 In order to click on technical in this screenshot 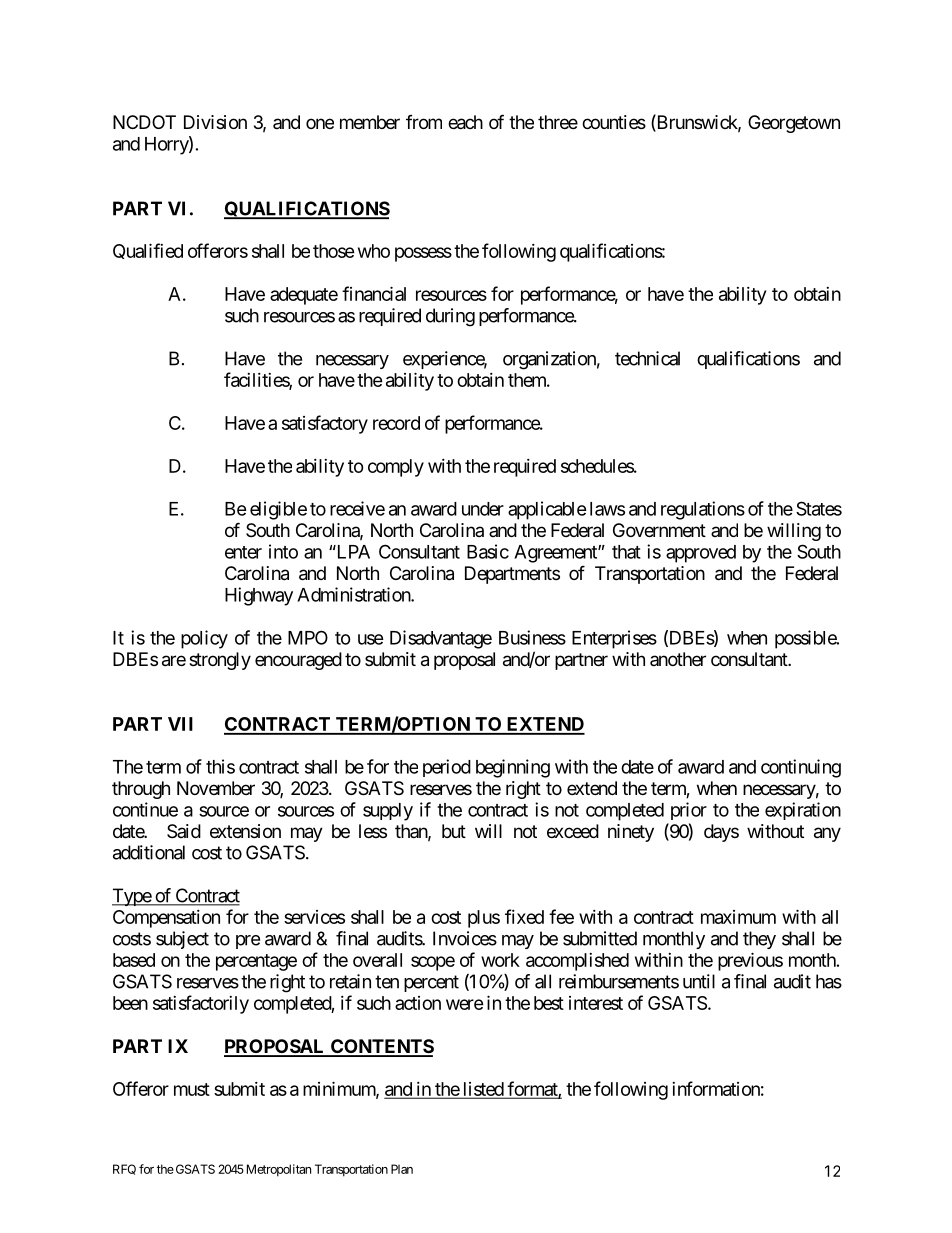, I will do `click(647, 358)`.
